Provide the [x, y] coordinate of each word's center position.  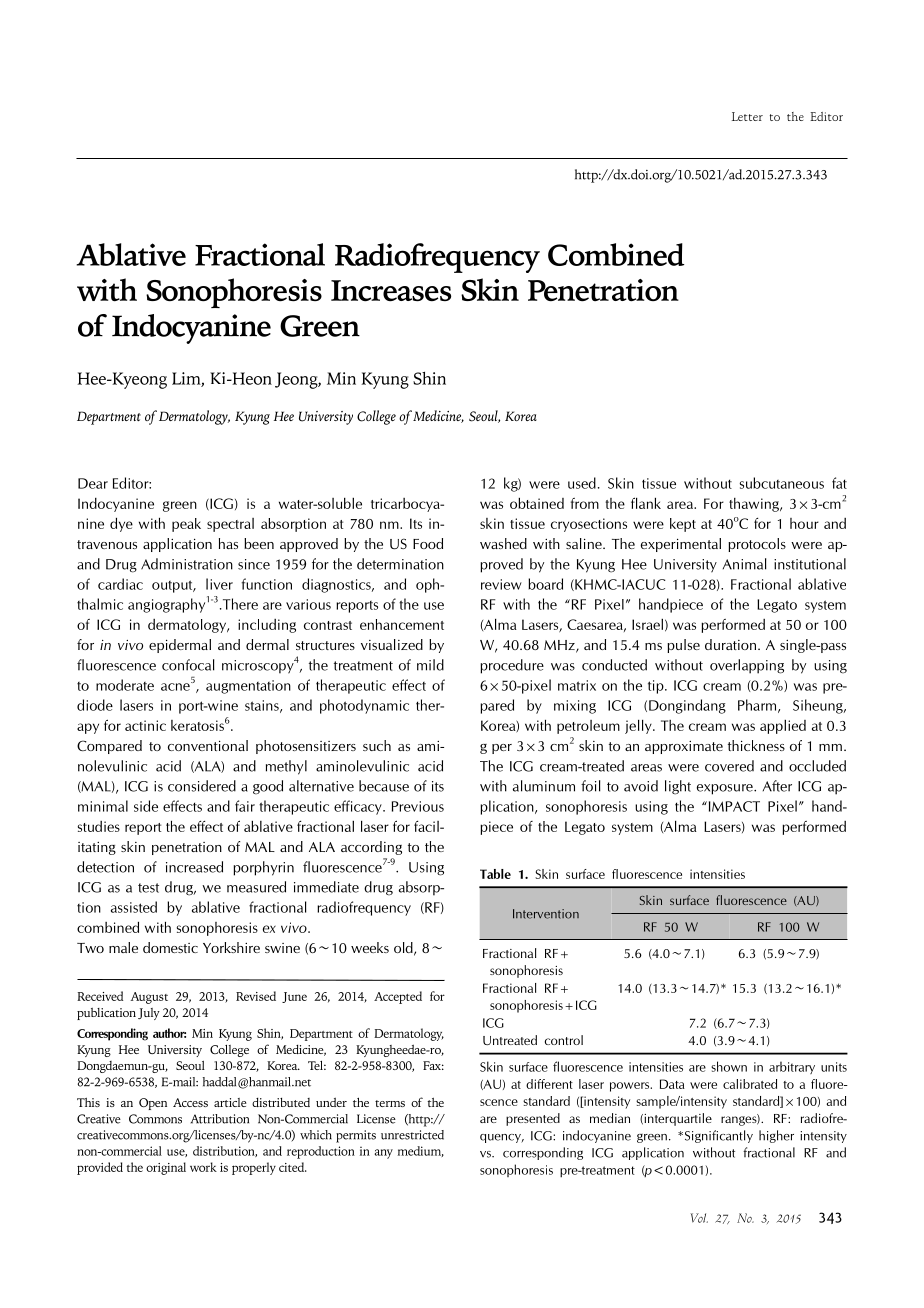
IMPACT [733, 806]
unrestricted [412, 1135]
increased [194, 867]
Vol [699, 1218]
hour [804, 523]
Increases [391, 291]
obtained [537, 503]
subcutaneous [781, 483]
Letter [747, 116]
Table [495, 874]
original [166, 1168]
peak [186, 525]
